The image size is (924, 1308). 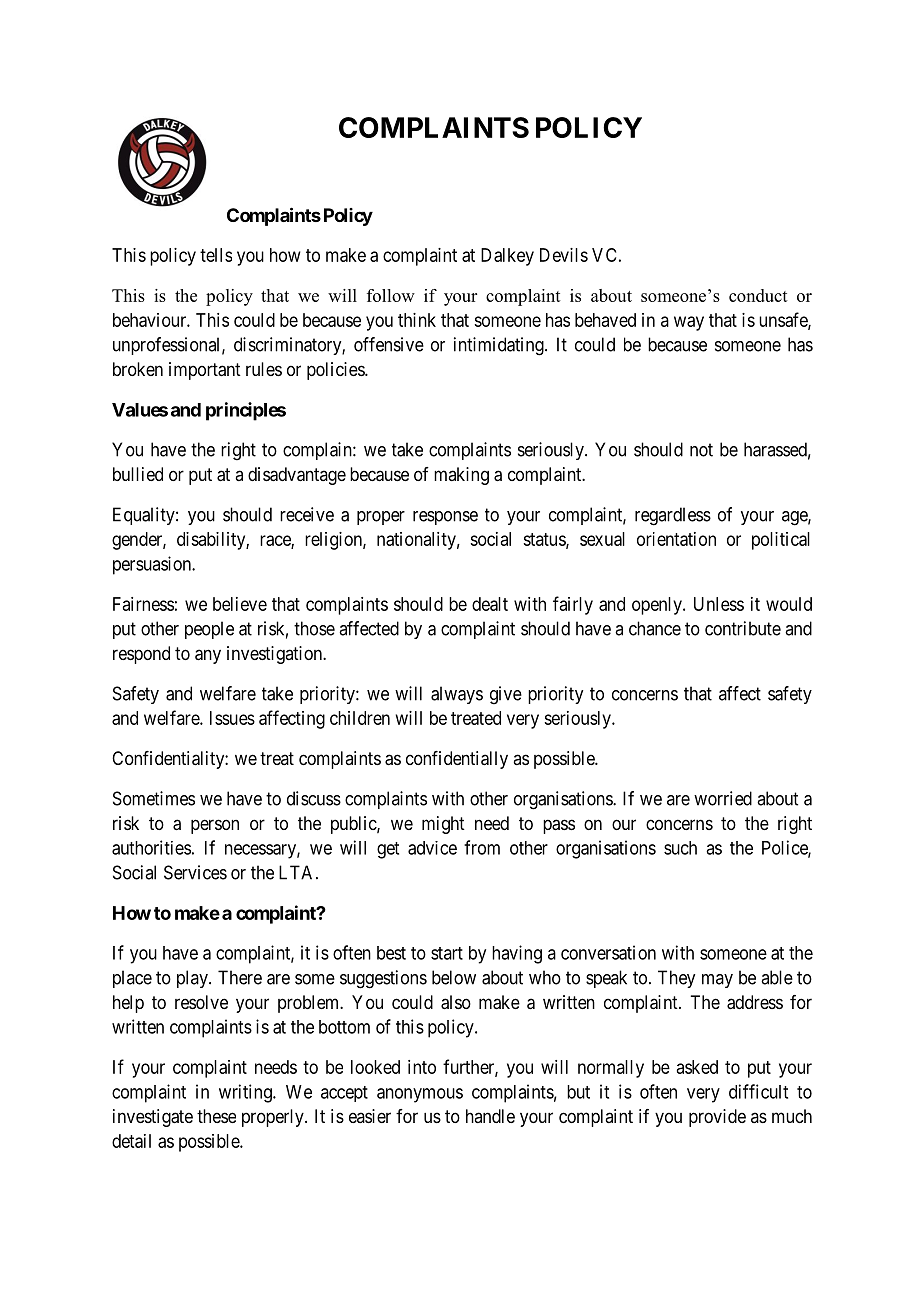 I want to click on orientation, so click(x=676, y=539).
